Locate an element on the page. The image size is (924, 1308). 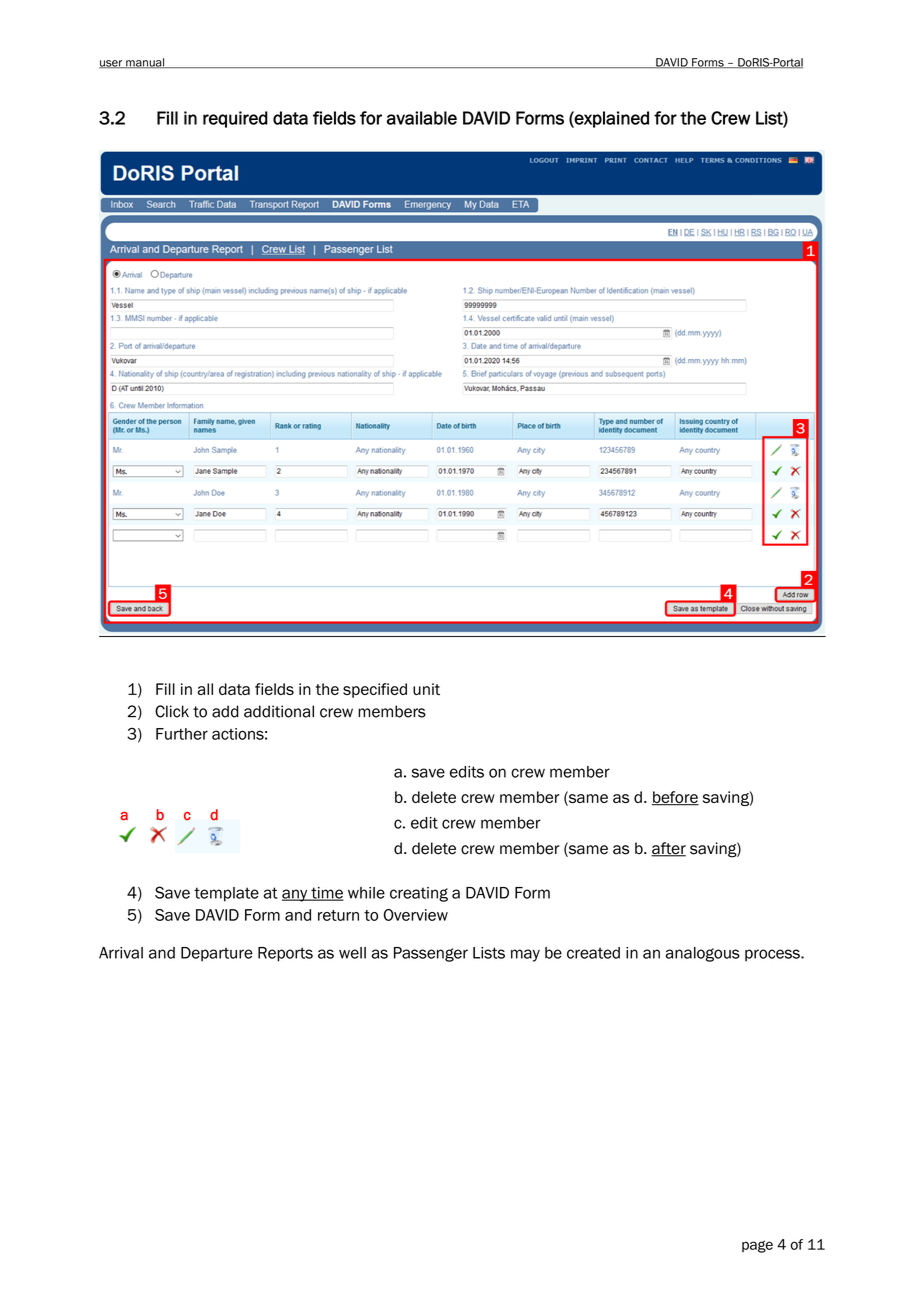
all is located at coordinates (205, 689).
